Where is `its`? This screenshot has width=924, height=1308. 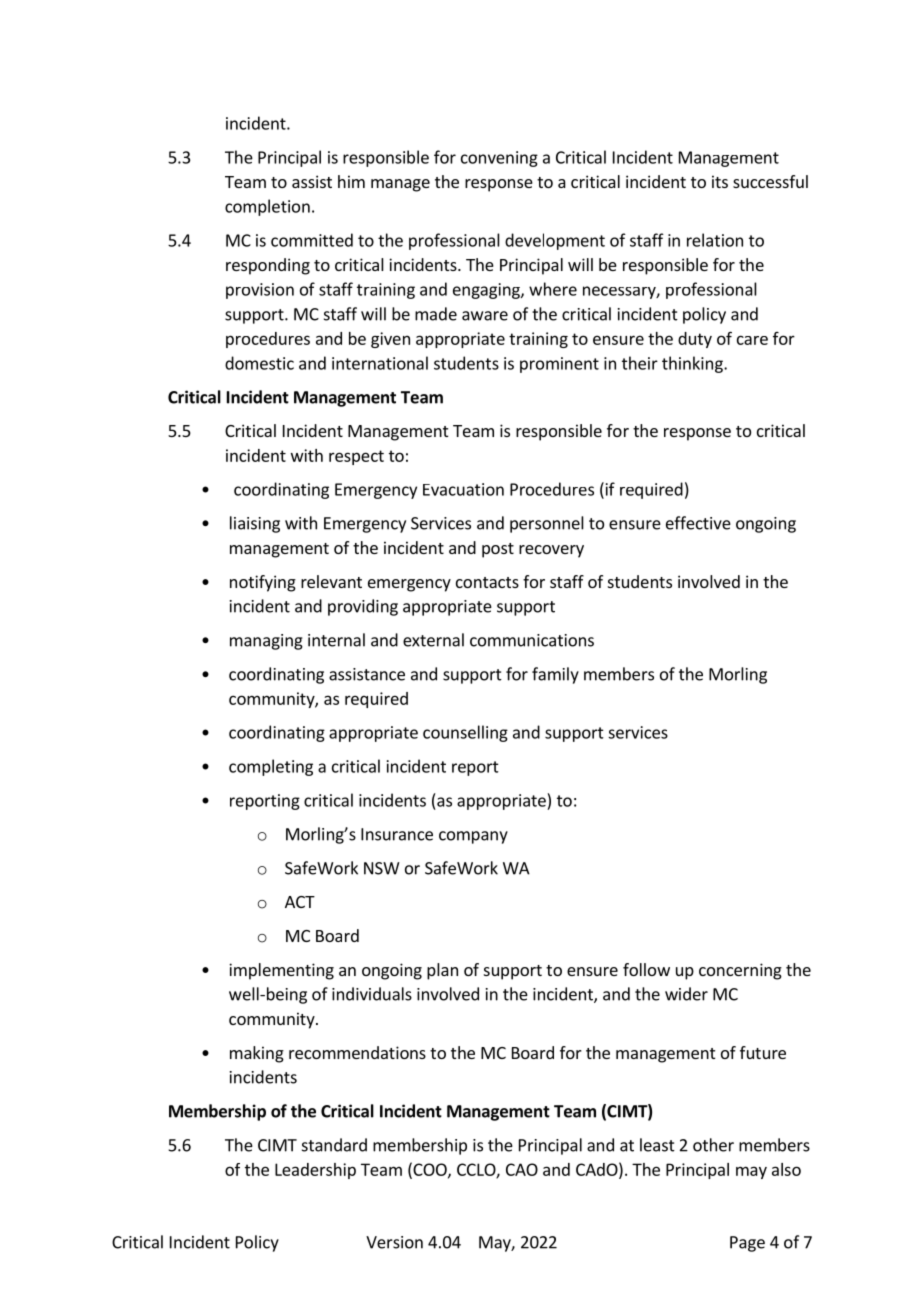
its is located at coordinates (720, 181).
